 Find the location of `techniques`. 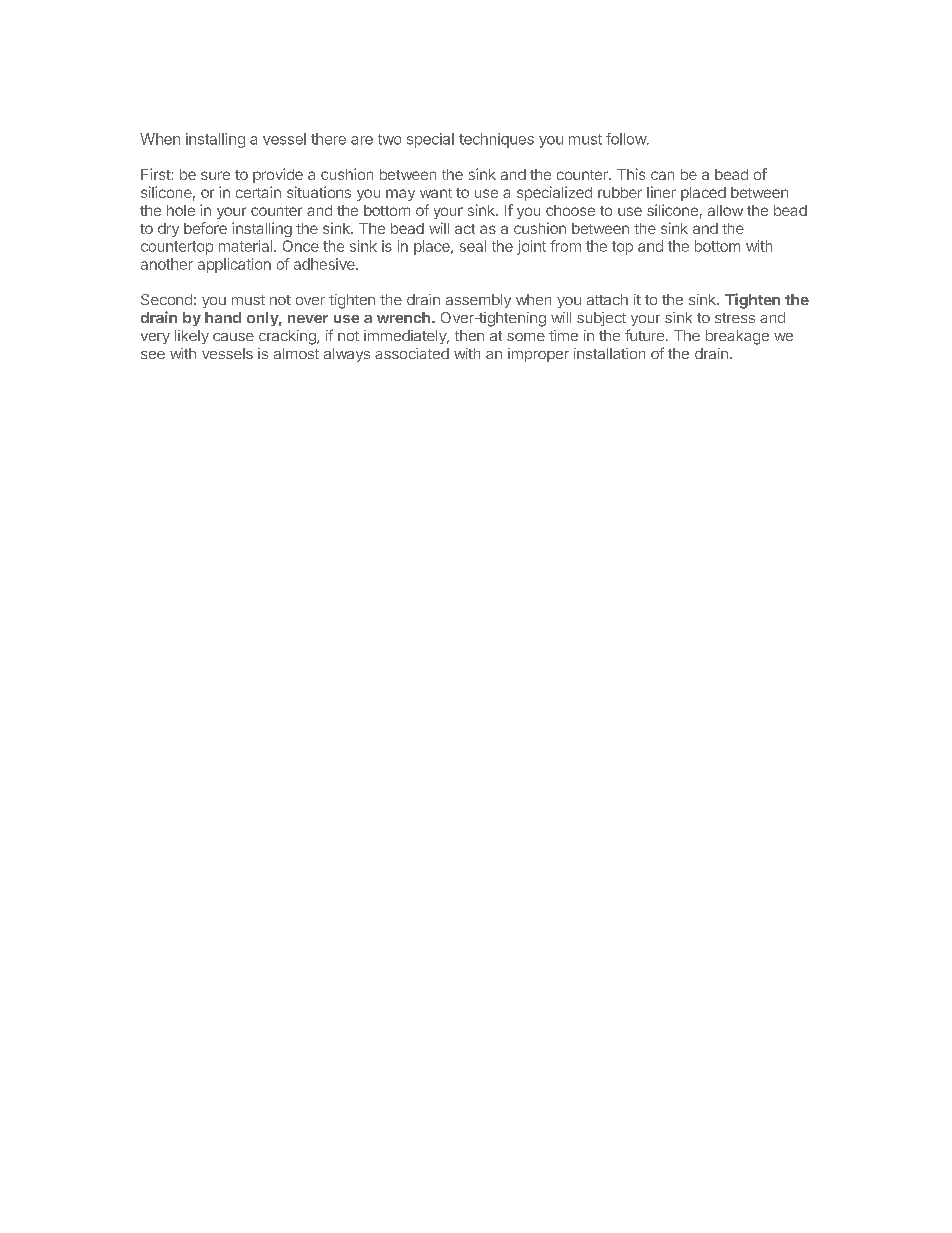

techniques is located at coordinates (496, 140).
